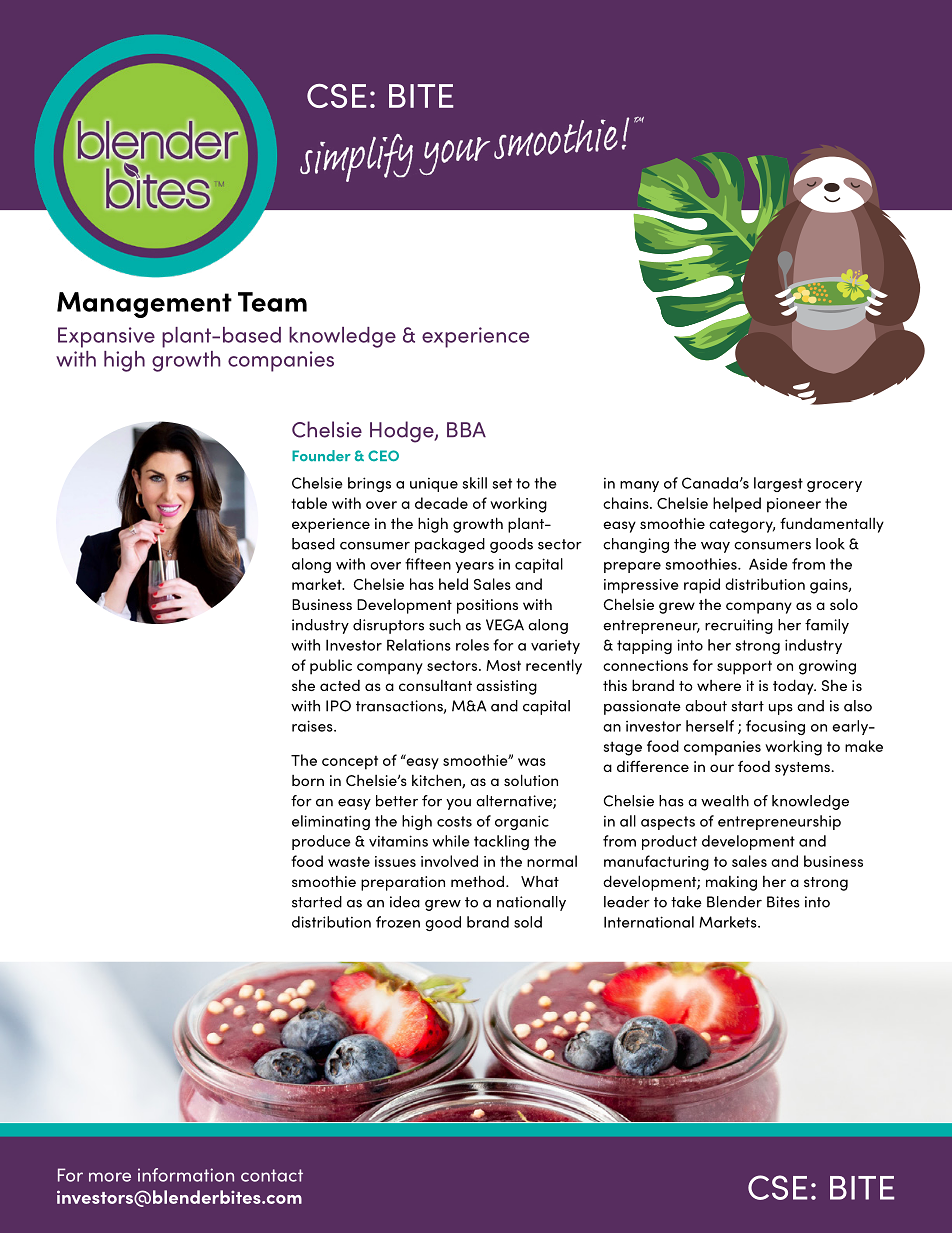 The image size is (952, 1233). What do you see at coordinates (321, 842) in the page?
I see `produce` at bounding box center [321, 842].
